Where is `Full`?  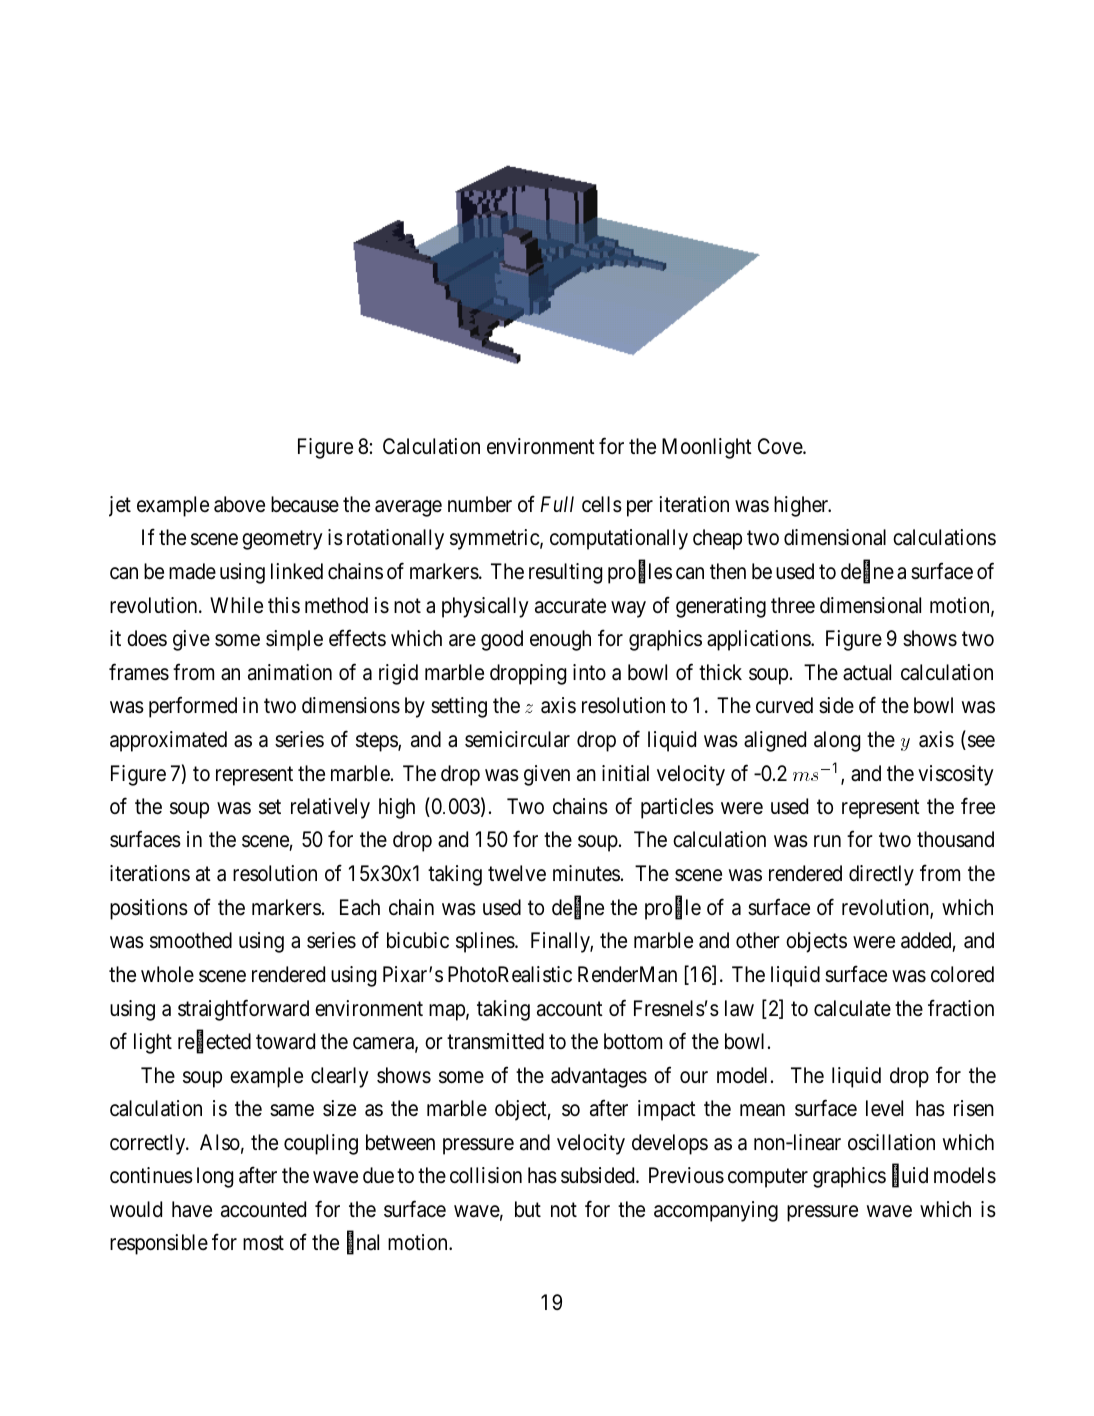
Full is located at coordinates (557, 504).
